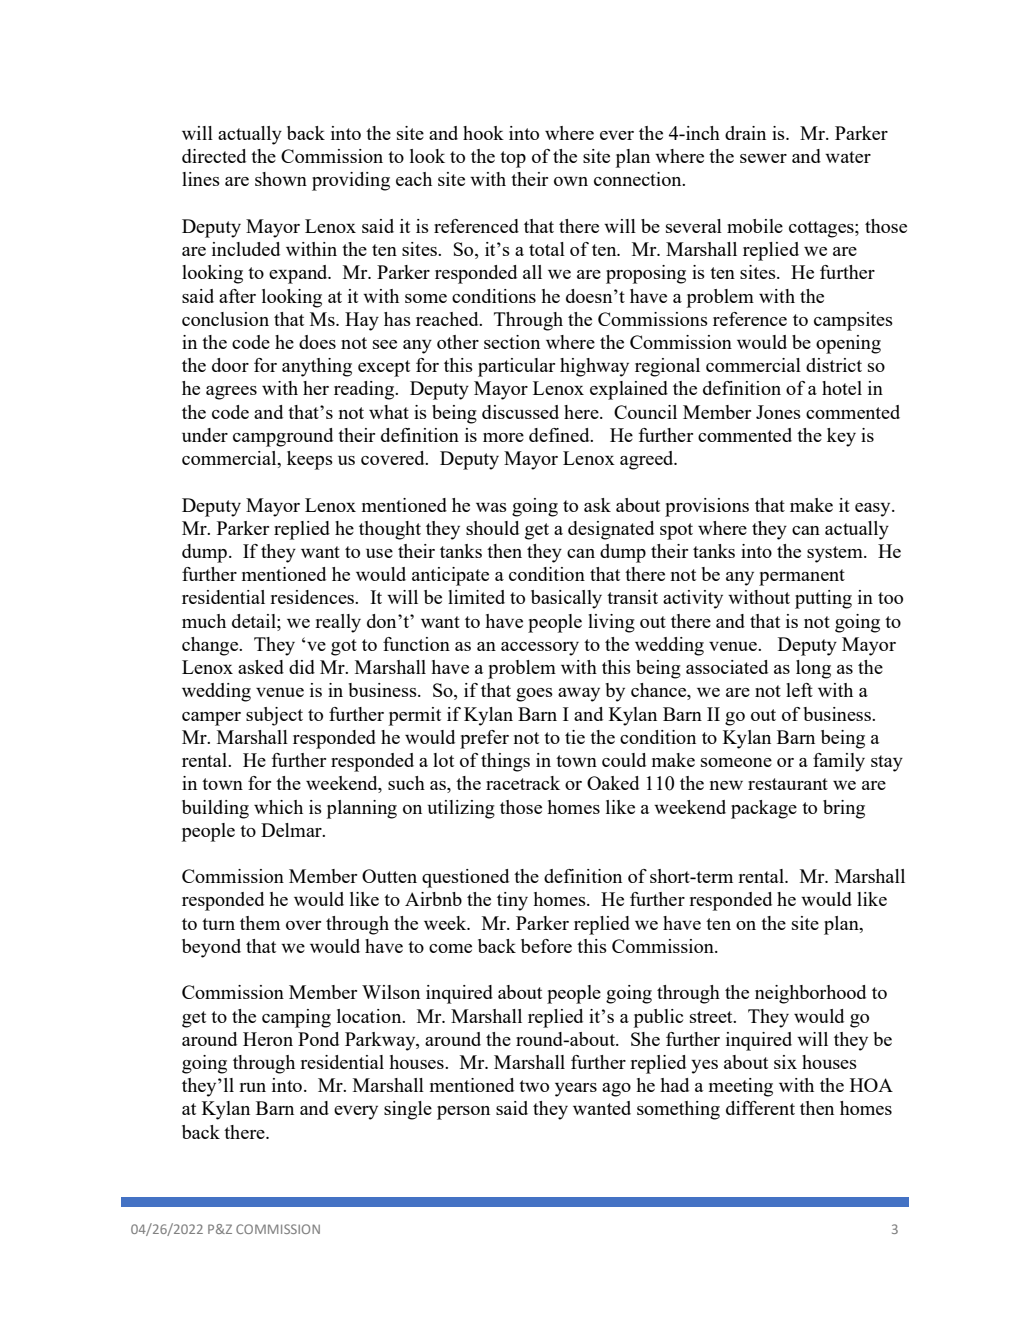 The height and width of the image is (1333, 1030). I want to click on restaurant, so click(788, 784).
